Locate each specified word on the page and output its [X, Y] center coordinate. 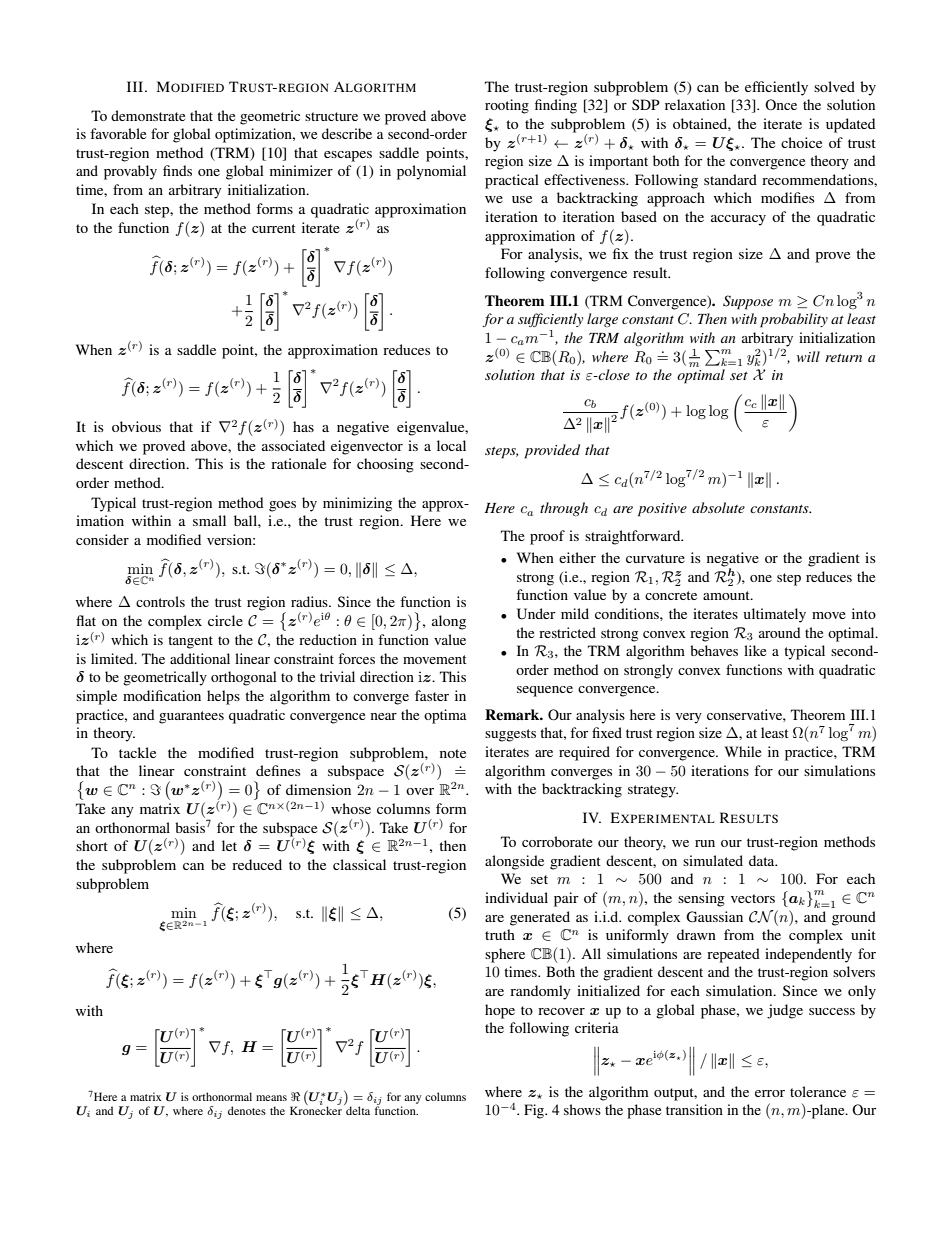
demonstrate [148, 115]
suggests [510, 735]
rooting [507, 106]
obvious [136, 426]
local [451, 445]
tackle [137, 752]
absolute [718, 507]
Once [781, 104]
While [743, 751]
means [271, 1098]
